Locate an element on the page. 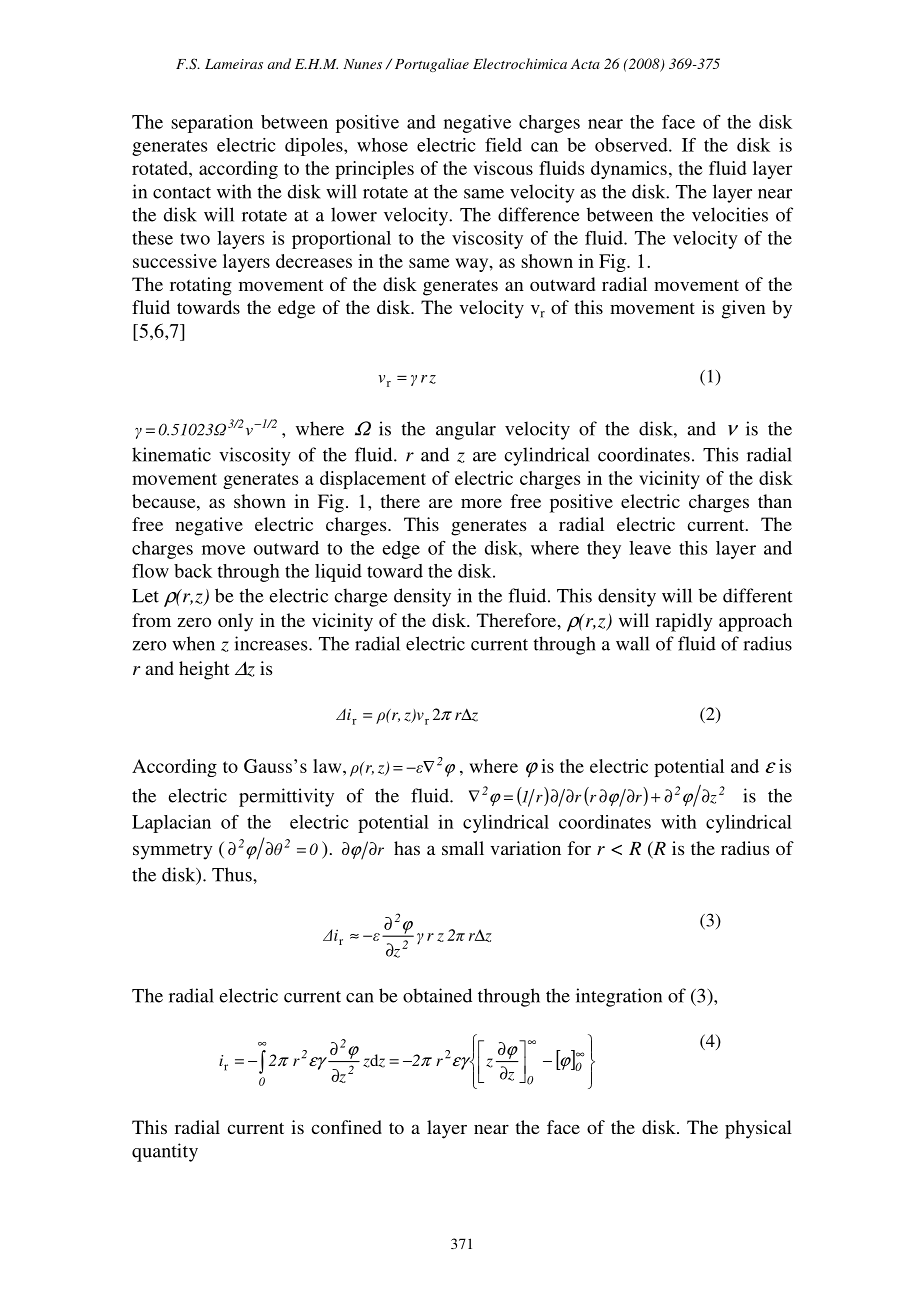 This document has width=924, height=1308. only is located at coordinates (235, 622).
